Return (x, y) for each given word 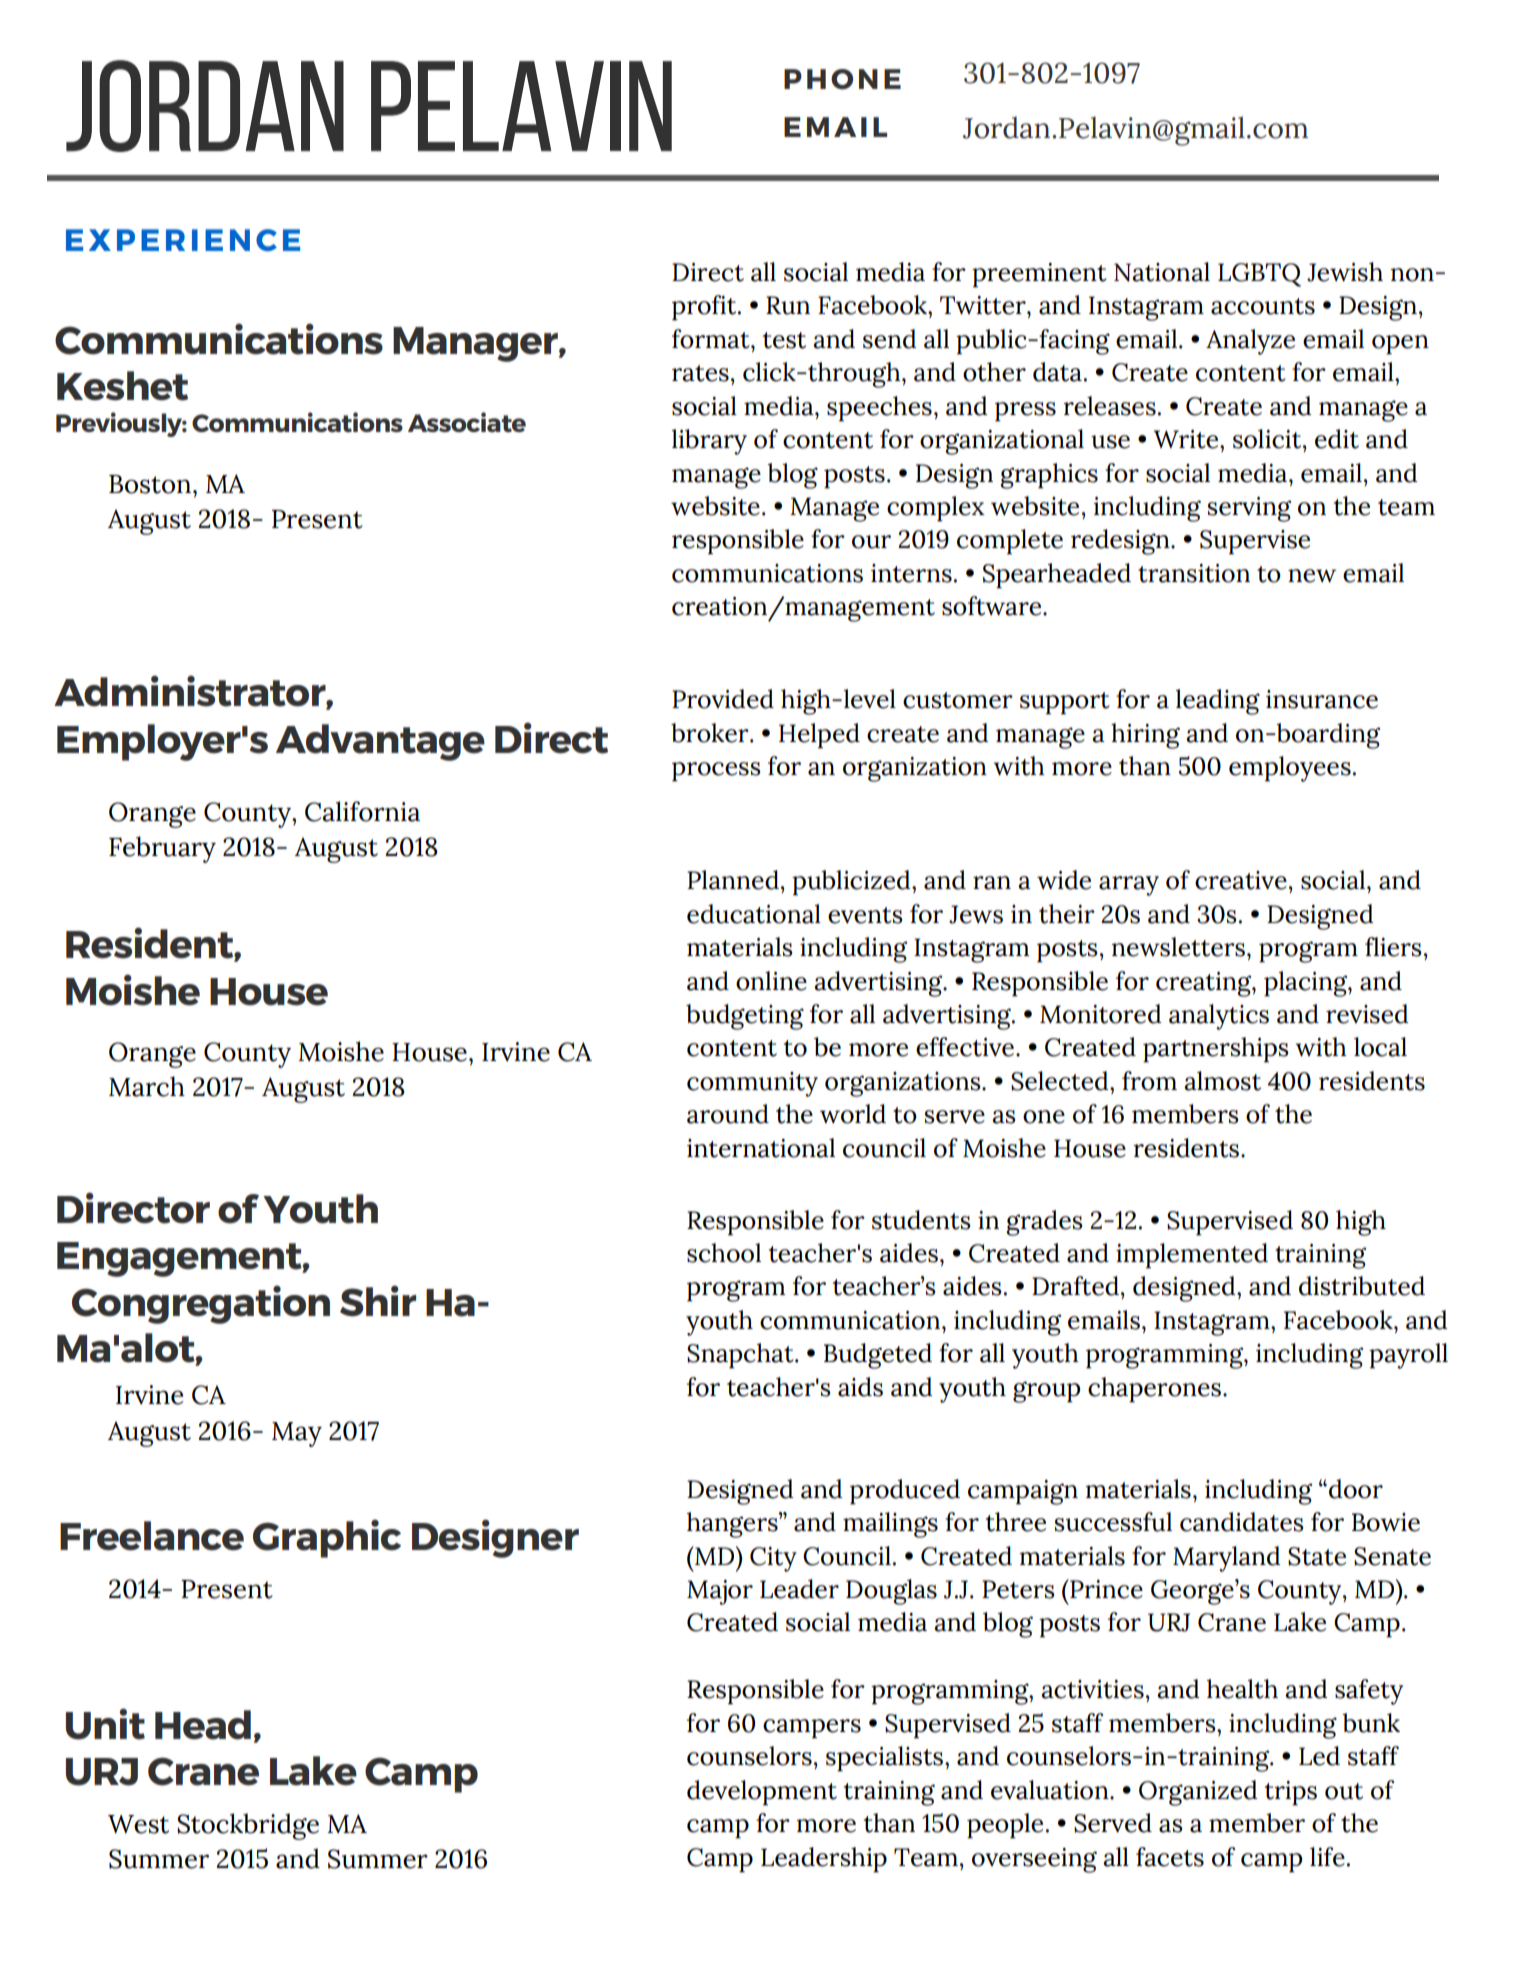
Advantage (380, 742)
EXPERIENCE (183, 240)
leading (1218, 702)
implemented (1192, 1256)
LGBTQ (1259, 275)
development (762, 1793)
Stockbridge (248, 1826)
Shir (378, 1301)
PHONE (842, 79)
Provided (723, 699)
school (724, 1253)
